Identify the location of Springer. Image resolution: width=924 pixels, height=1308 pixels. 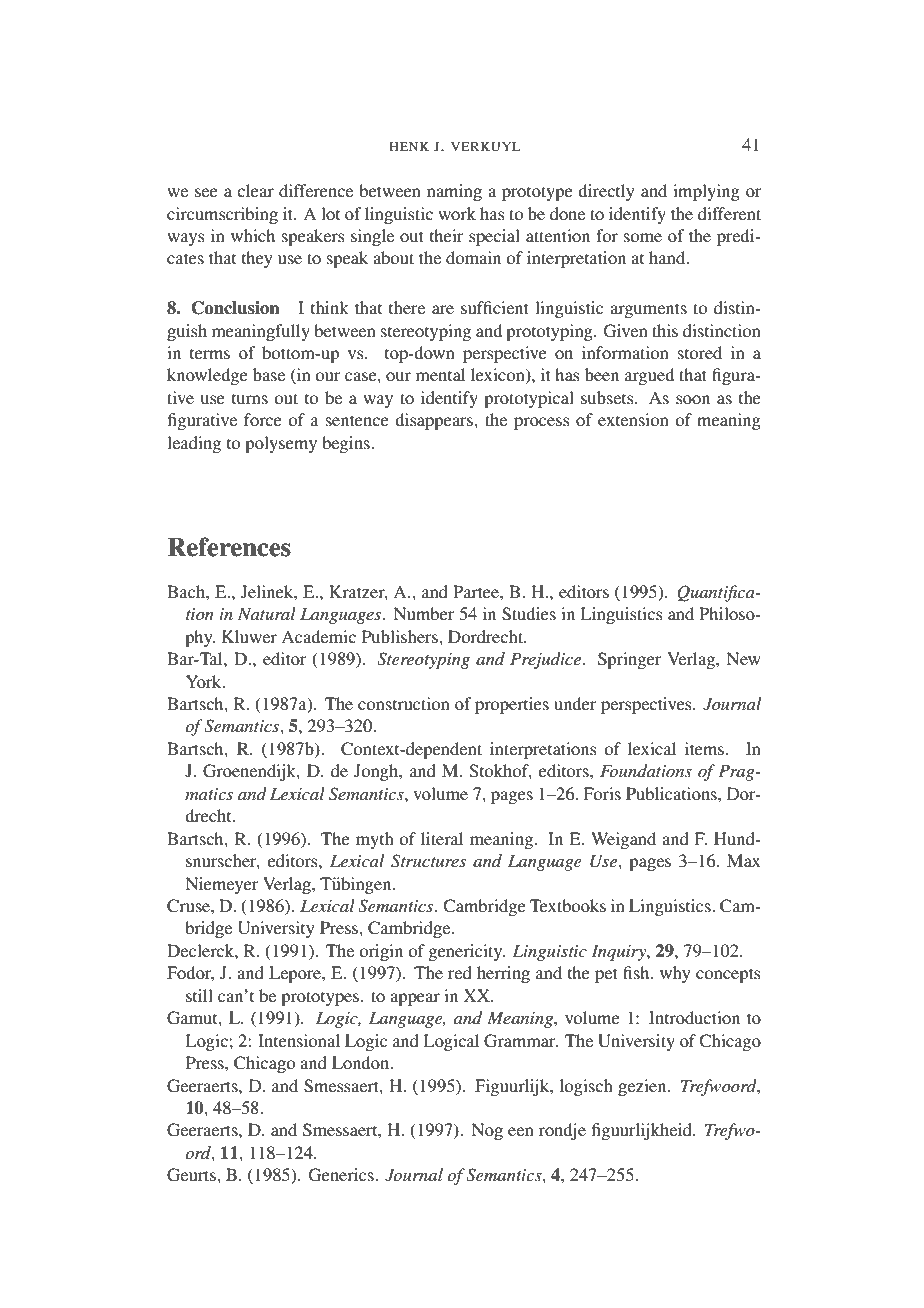
(630, 660).
